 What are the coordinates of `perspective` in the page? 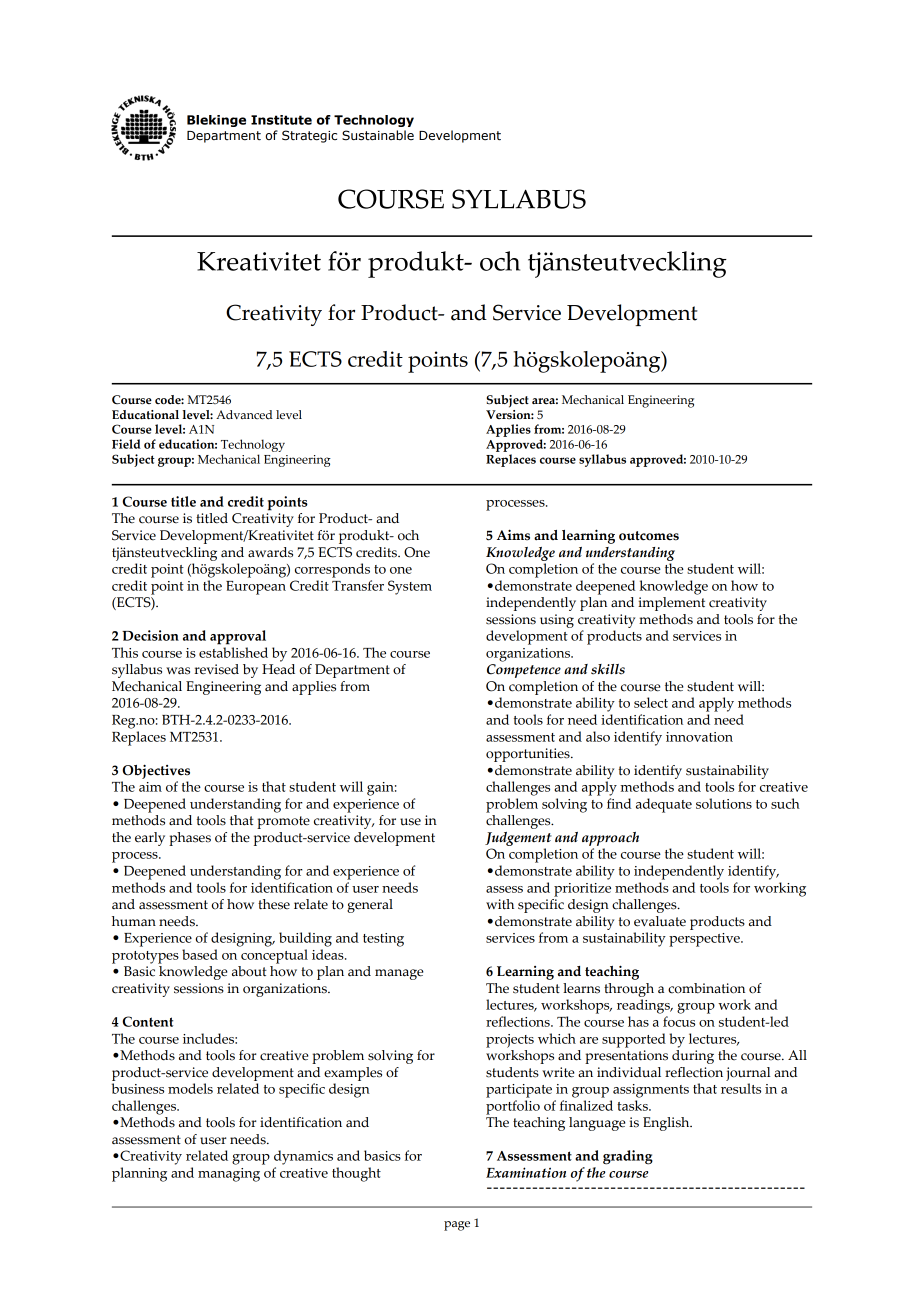 It's located at (705, 940).
